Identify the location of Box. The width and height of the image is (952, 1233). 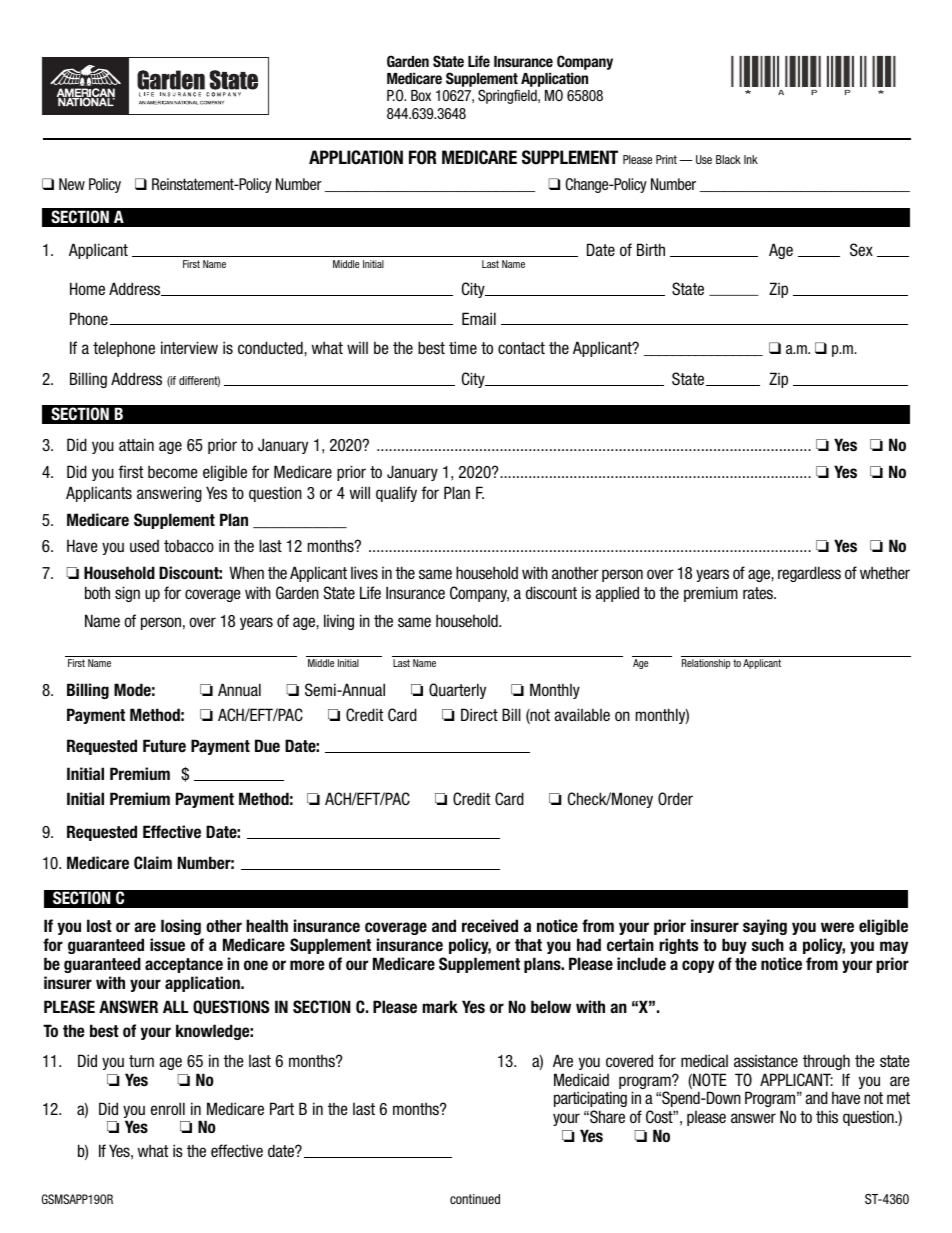
(421, 95).
